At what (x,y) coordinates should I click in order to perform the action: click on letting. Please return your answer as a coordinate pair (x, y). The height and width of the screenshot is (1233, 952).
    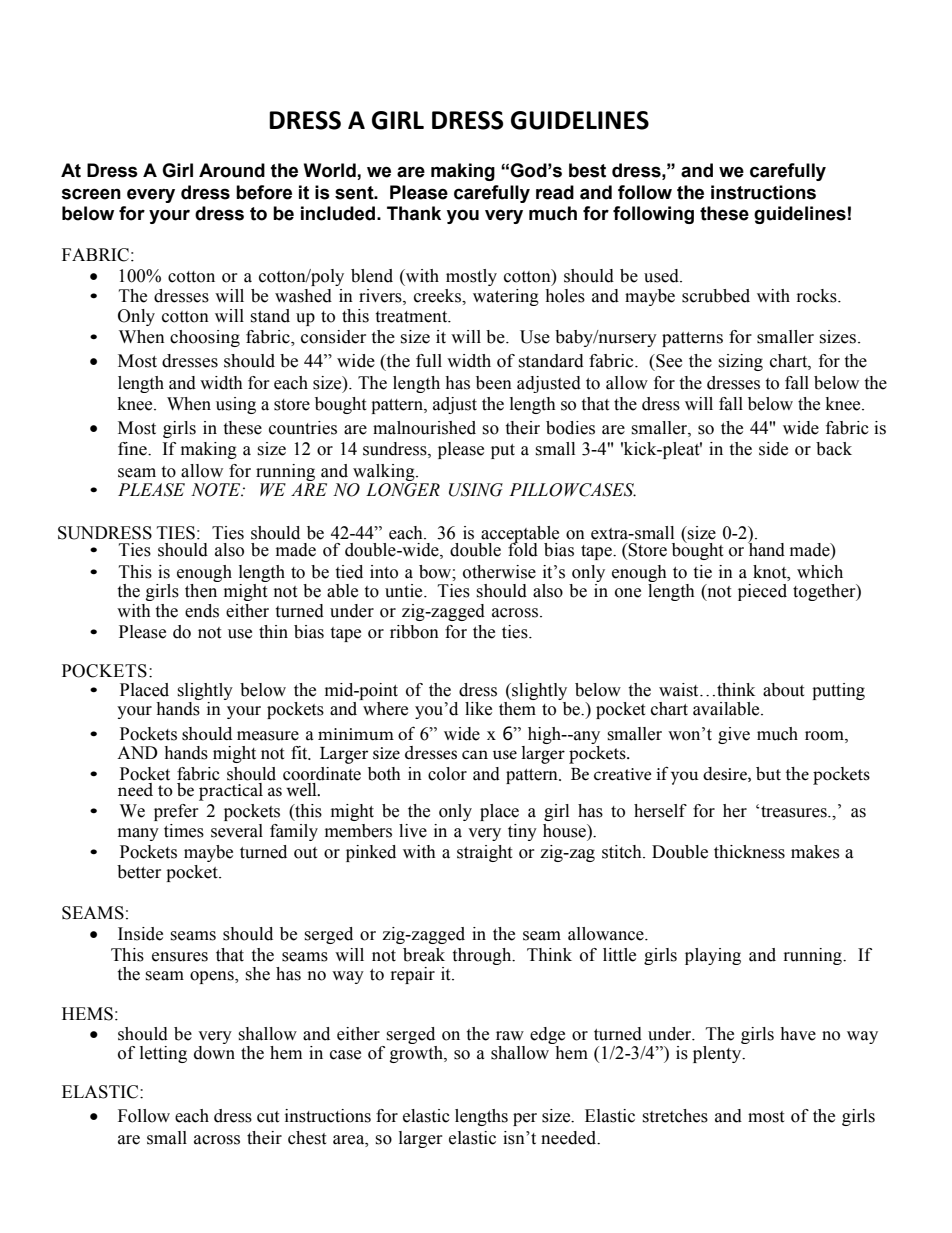
    Looking at the image, I should click on (163, 1054).
